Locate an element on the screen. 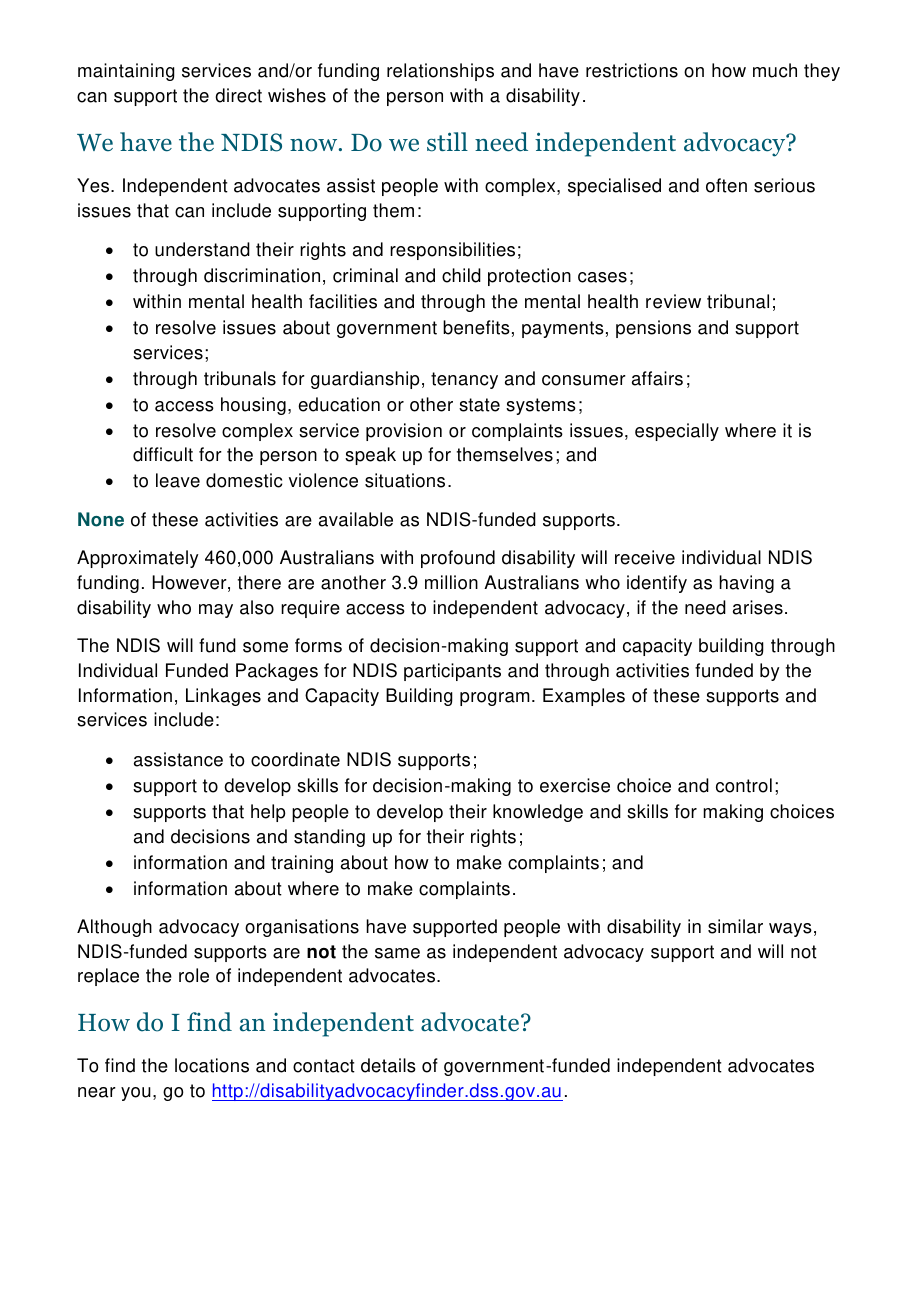  may is located at coordinates (216, 611).
